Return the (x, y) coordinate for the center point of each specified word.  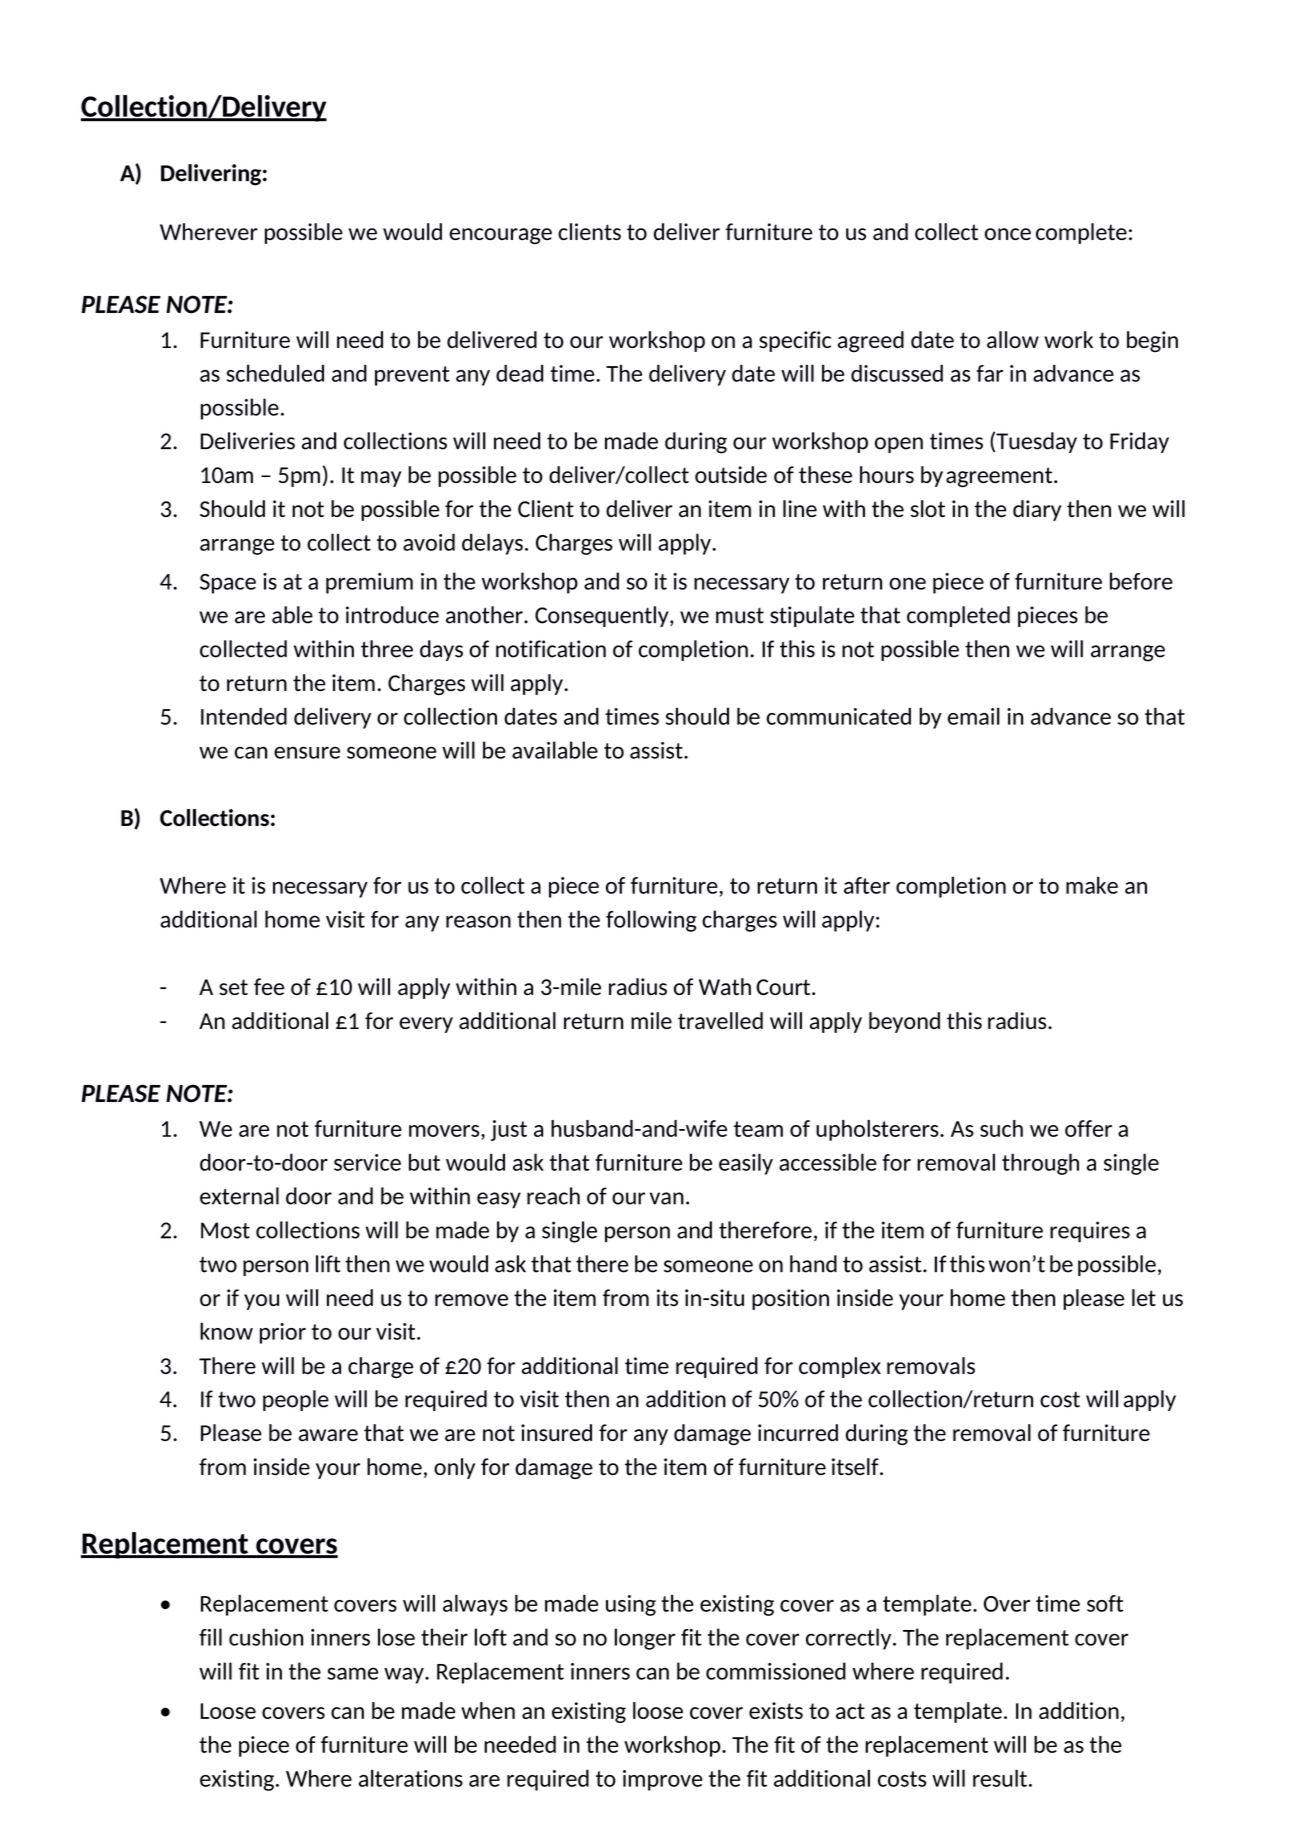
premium (369, 583)
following (651, 921)
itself (856, 1466)
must (740, 615)
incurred (798, 1432)
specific (795, 341)
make (1092, 885)
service (367, 1162)
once (1008, 234)
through (1040, 1164)
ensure (307, 752)
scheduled (275, 373)
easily (746, 1164)
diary (1037, 510)
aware (328, 1435)
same (353, 1673)
